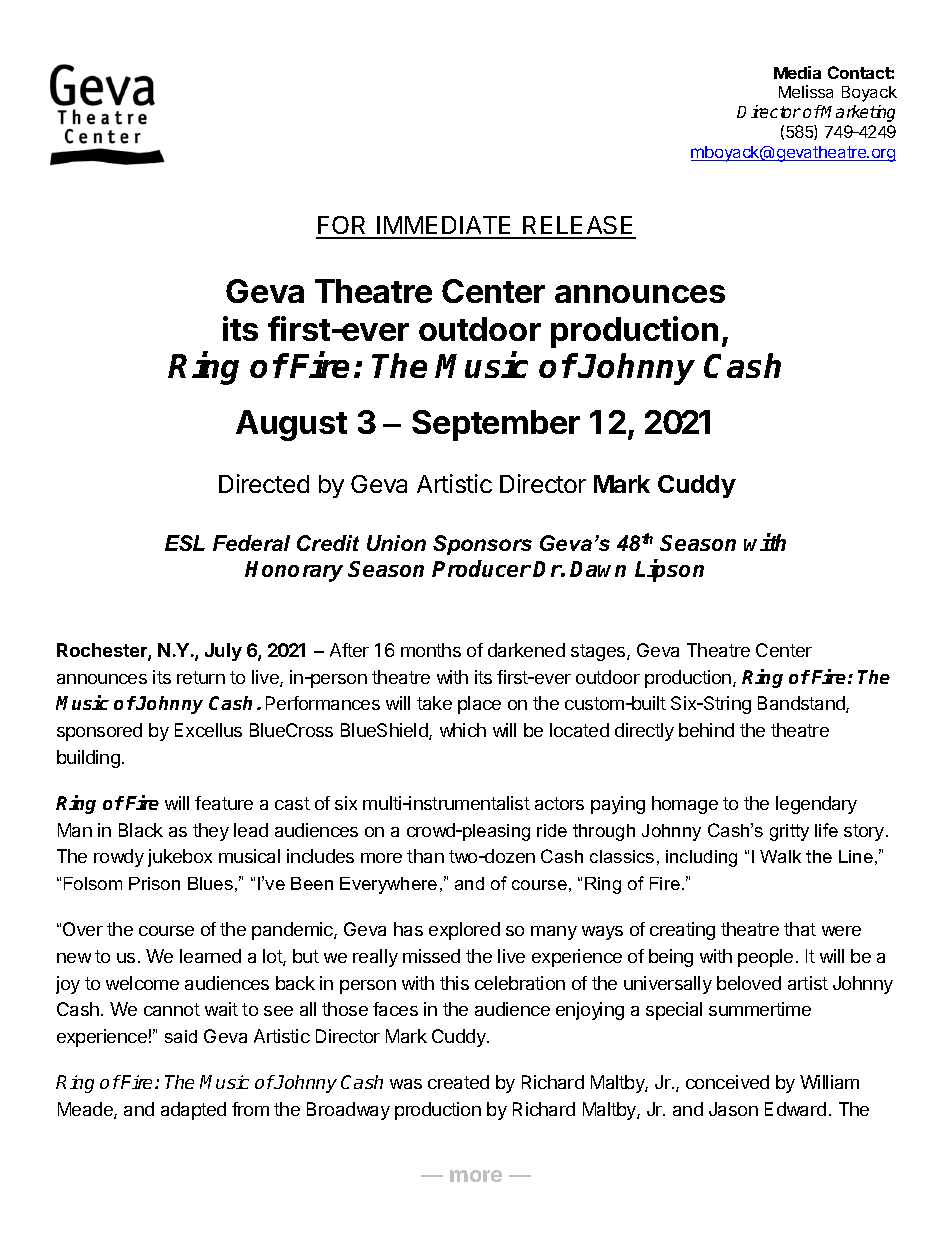 The width and height of the screenshot is (952, 1233). What do you see at coordinates (706, 730) in the screenshot?
I see `behind` at bounding box center [706, 730].
